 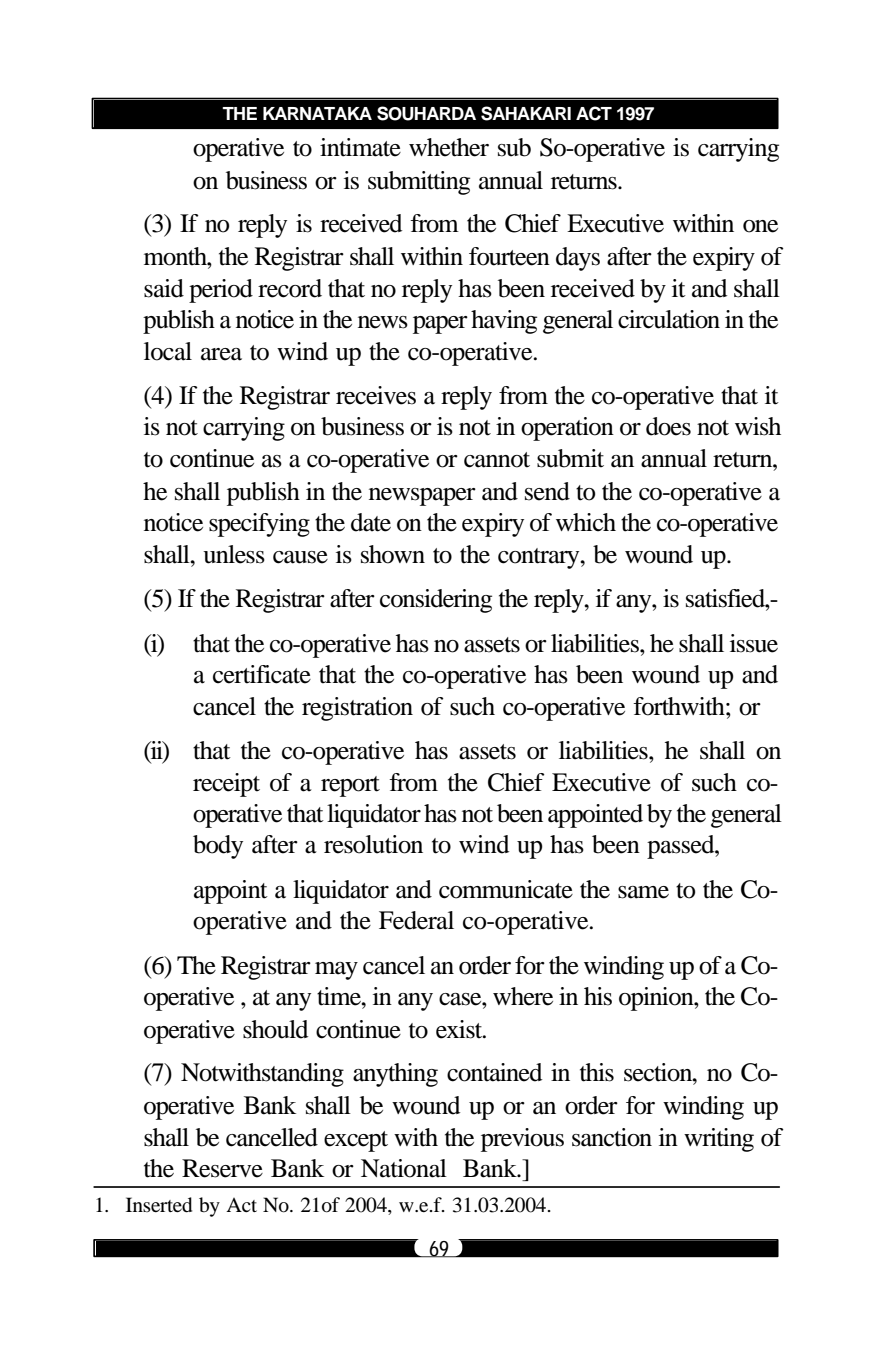 What do you see at coordinates (449, 147) in the image?
I see `whether` at bounding box center [449, 147].
